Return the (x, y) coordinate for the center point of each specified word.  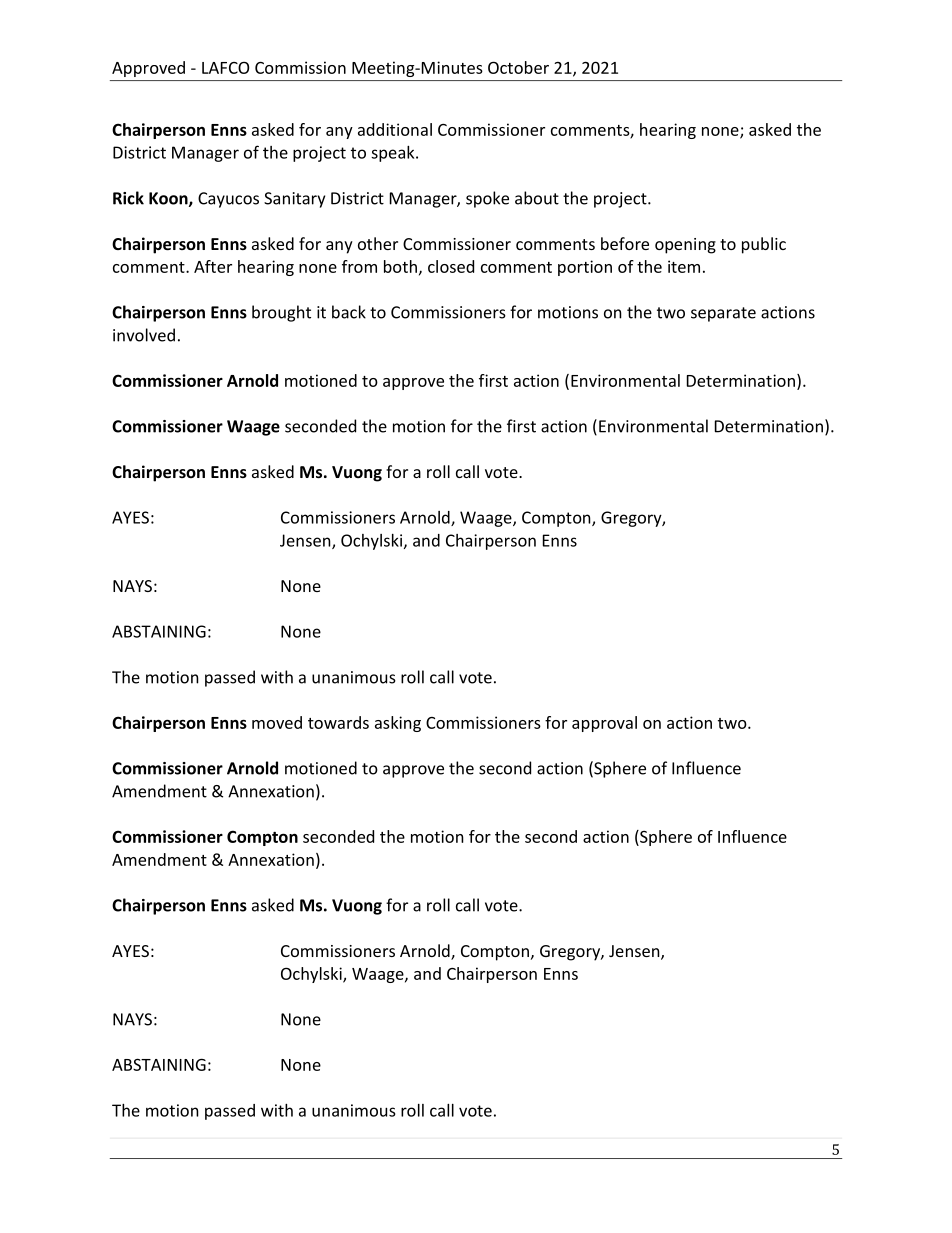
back (349, 312)
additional (395, 129)
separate (723, 314)
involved (144, 335)
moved (277, 722)
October (518, 67)
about (537, 198)
